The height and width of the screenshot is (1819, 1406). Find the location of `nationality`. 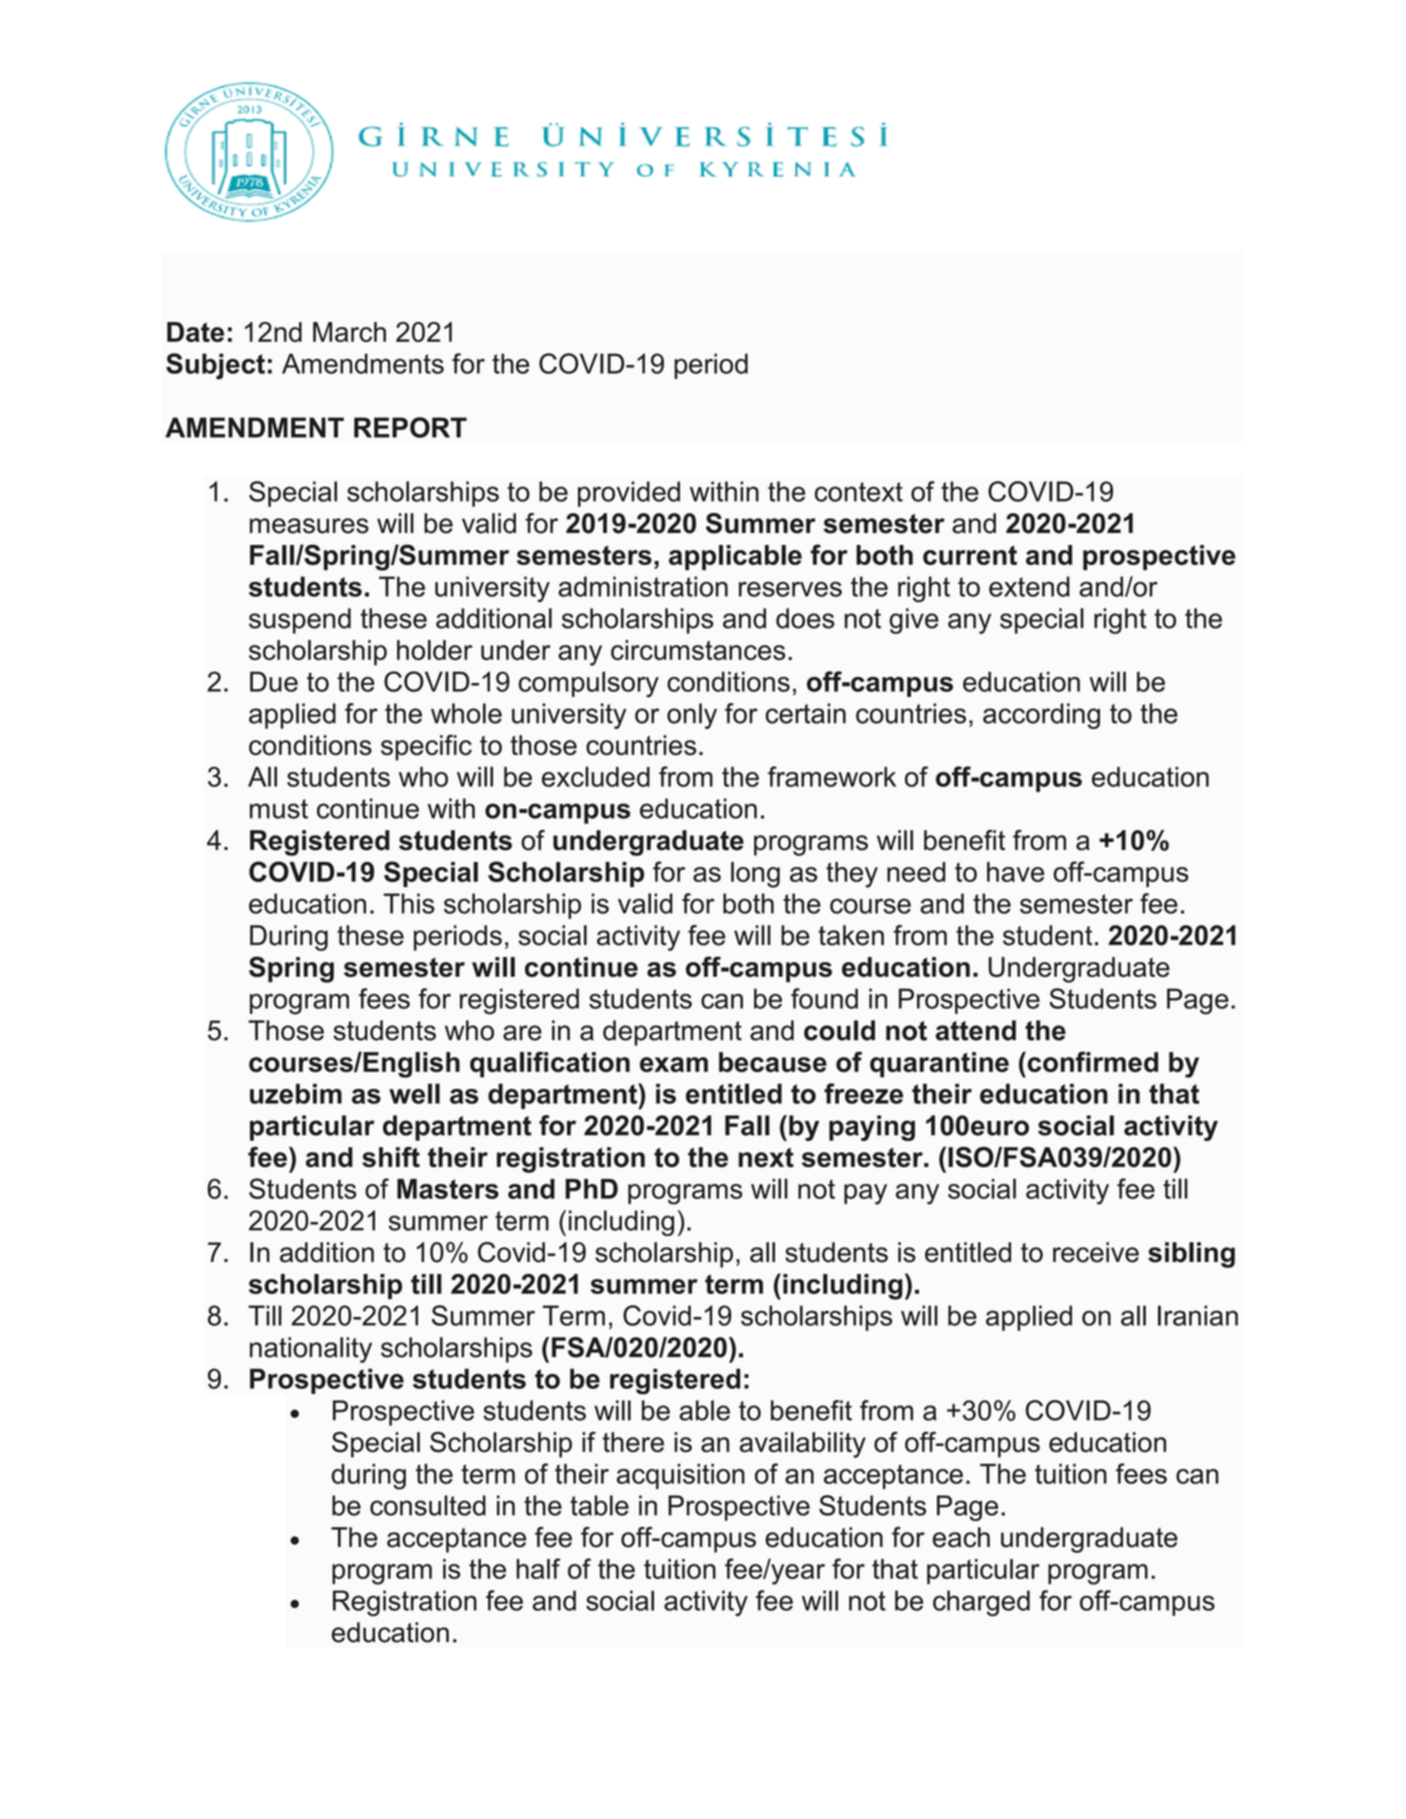

nationality is located at coordinates (311, 1350).
